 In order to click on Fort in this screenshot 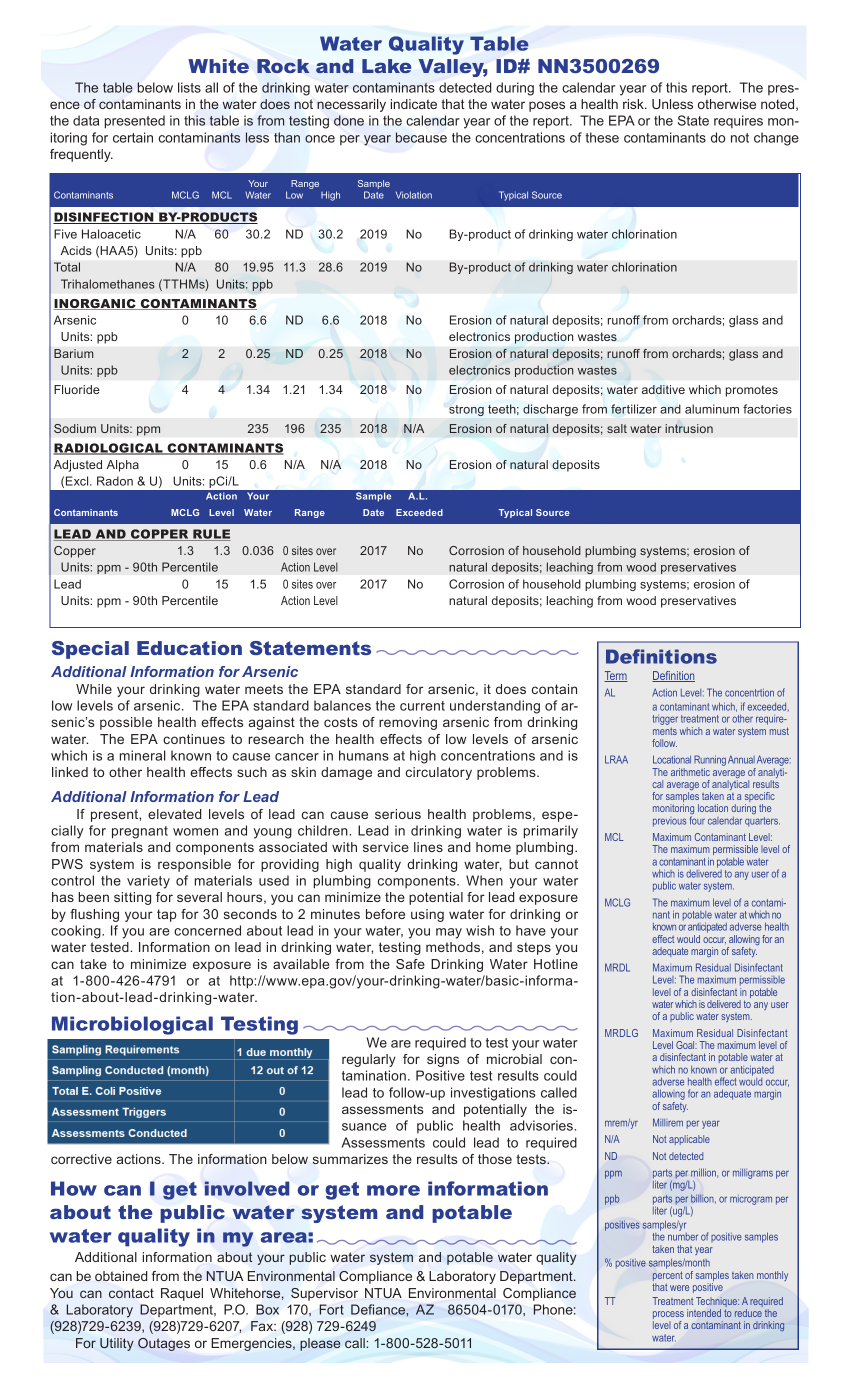, I will do `click(331, 1309)`.
